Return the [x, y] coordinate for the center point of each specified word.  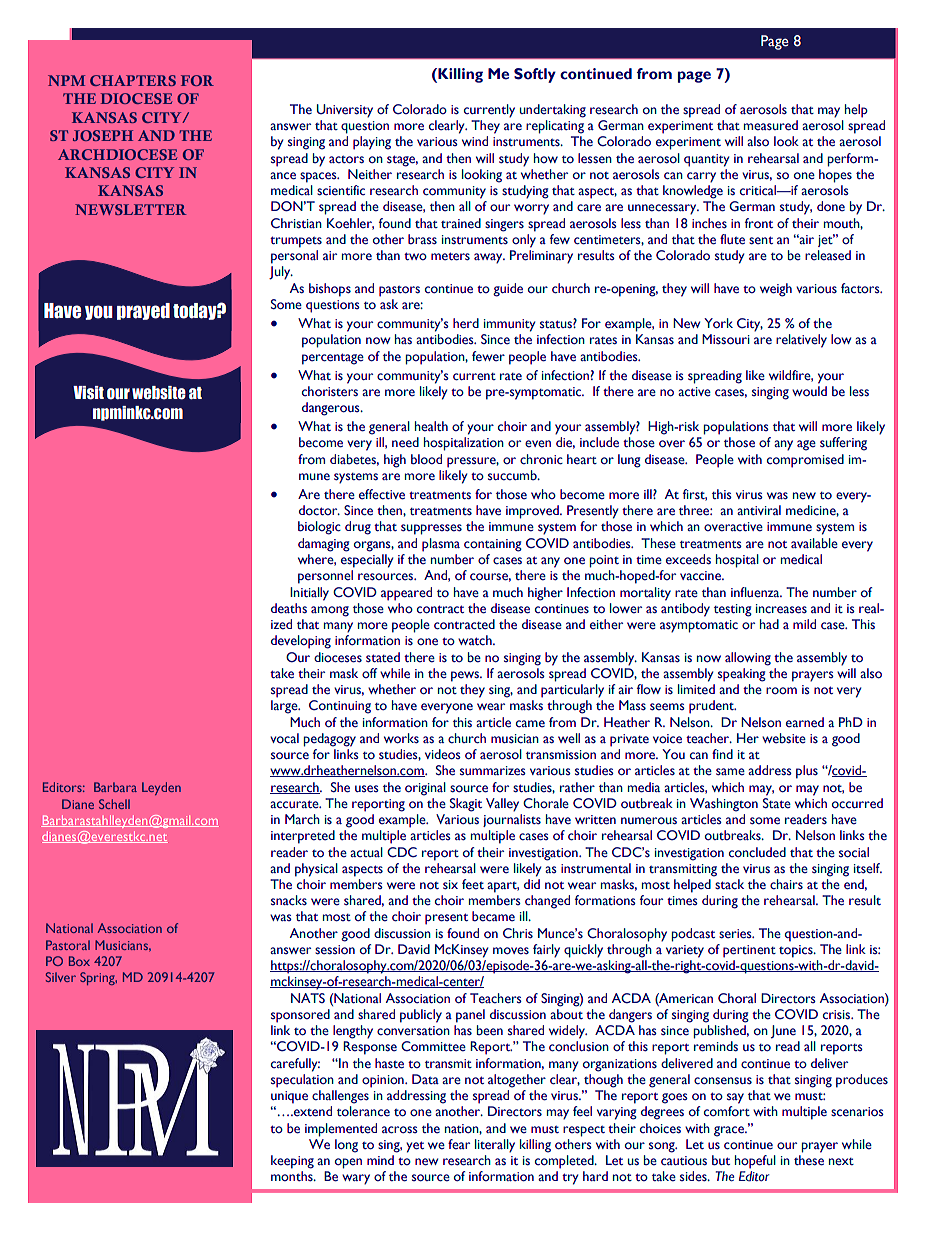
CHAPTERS [133, 80]
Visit [88, 393]
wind [475, 141]
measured [771, 125]
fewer [488, 356]
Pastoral [68, 945]
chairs [786, 884]
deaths [289, 608]
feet [473, 884]
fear [459, 1144]
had [769, 624]
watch [476, 640]
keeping [292, 1162]
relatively [801, 341]
